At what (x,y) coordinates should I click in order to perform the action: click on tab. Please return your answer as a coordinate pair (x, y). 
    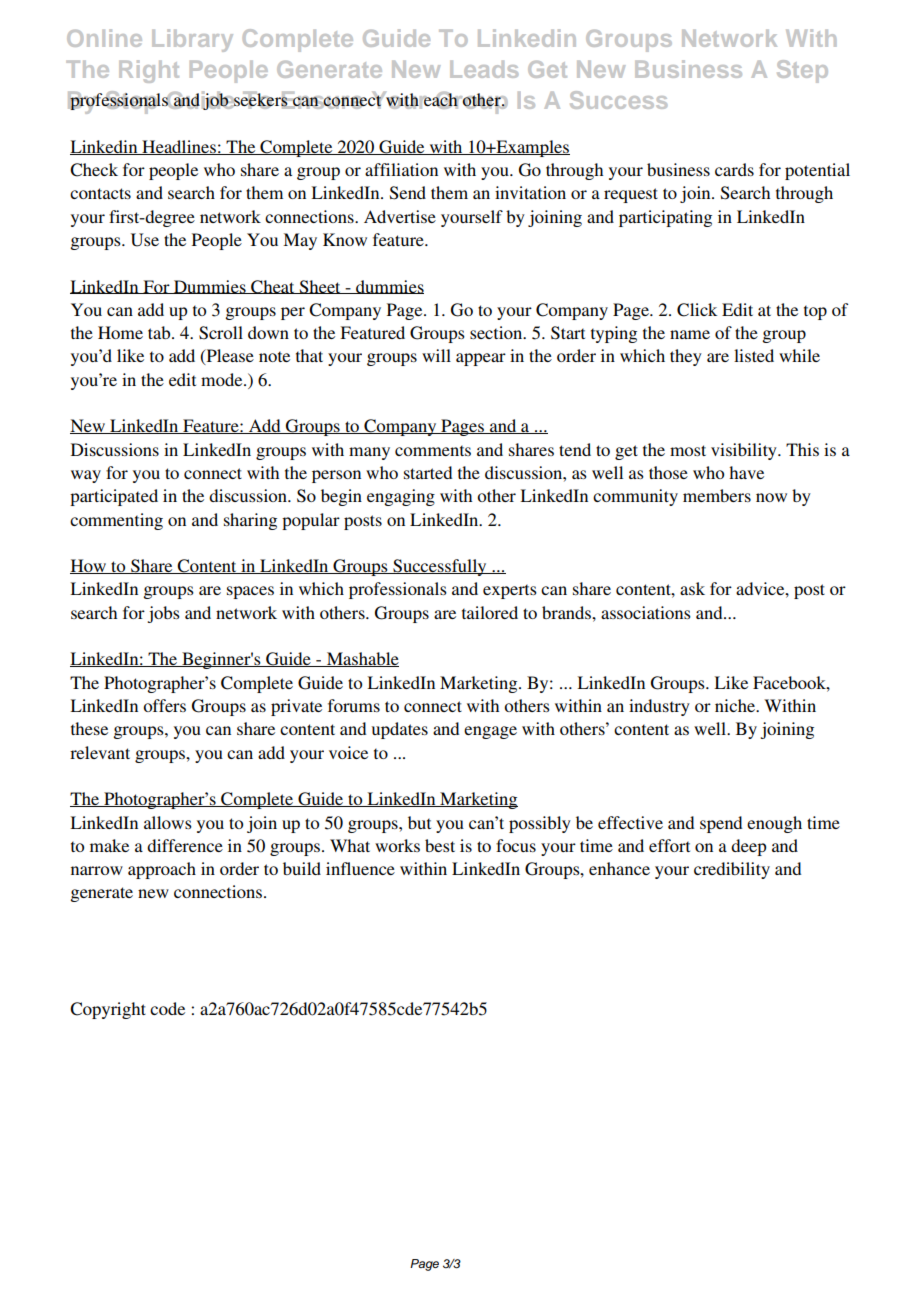
    Looking at the image, I should click on (160, 332).
